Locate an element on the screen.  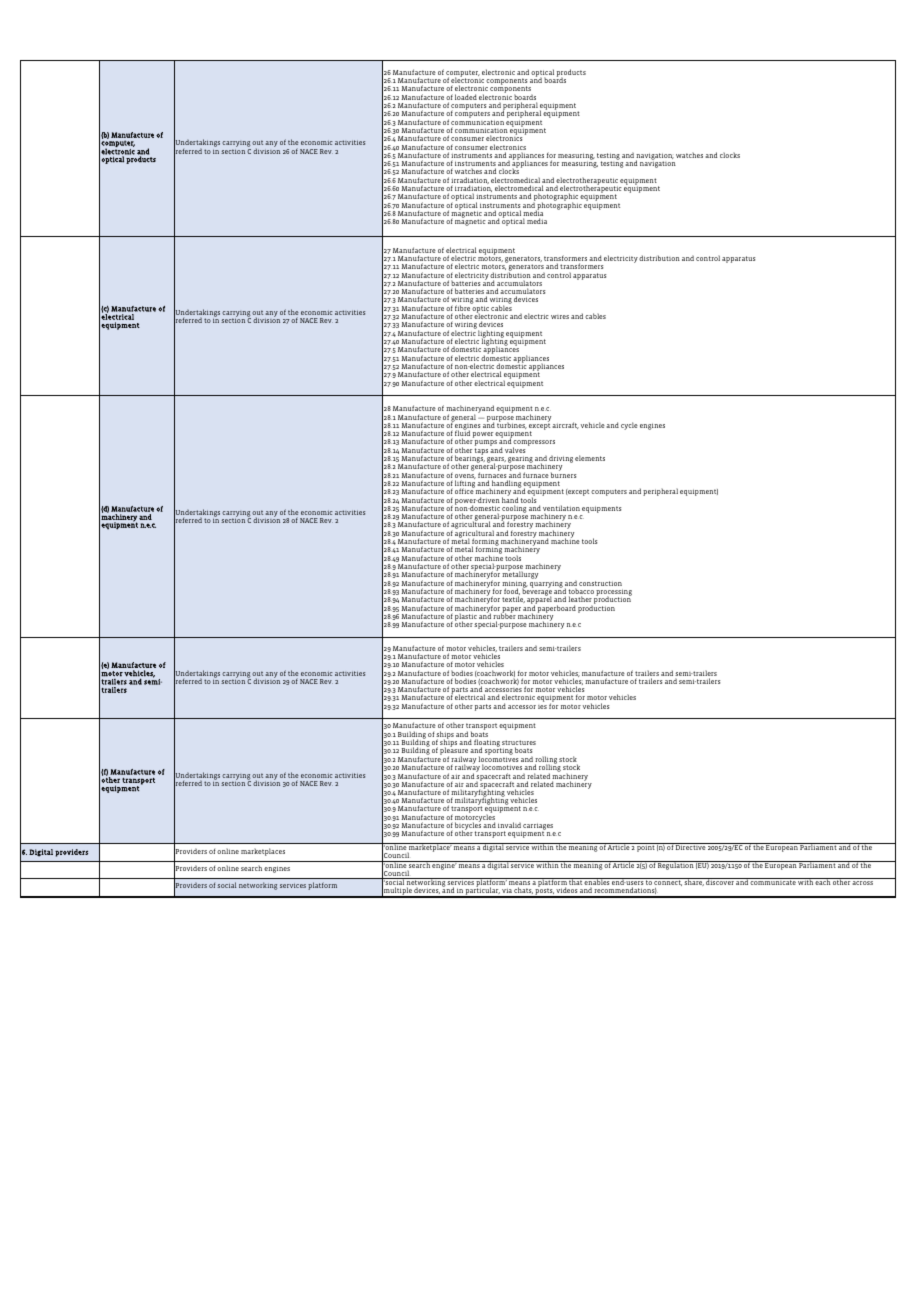
invalid is located at coordinates (509, 825).
